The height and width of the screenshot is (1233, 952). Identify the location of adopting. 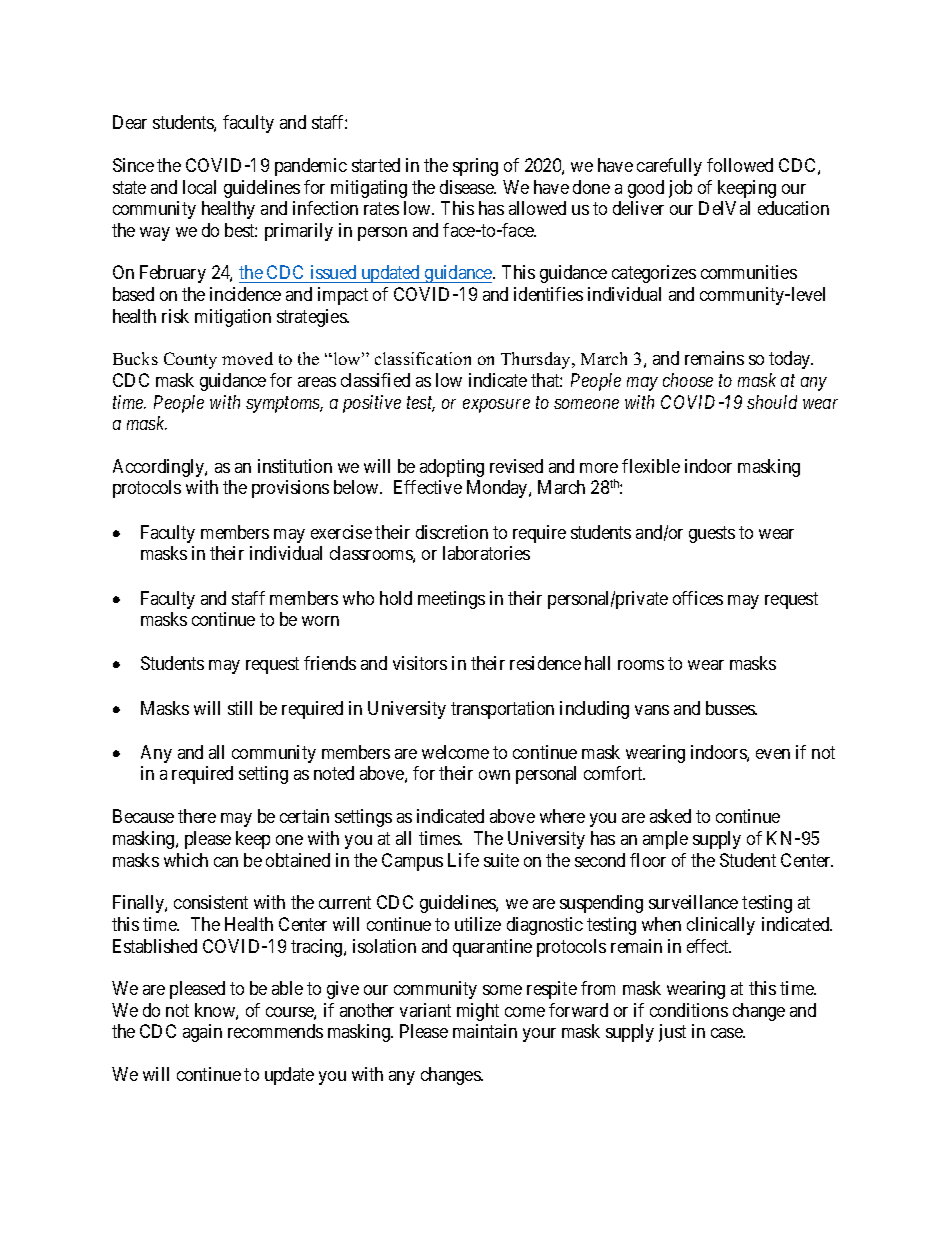
(452, 468).
